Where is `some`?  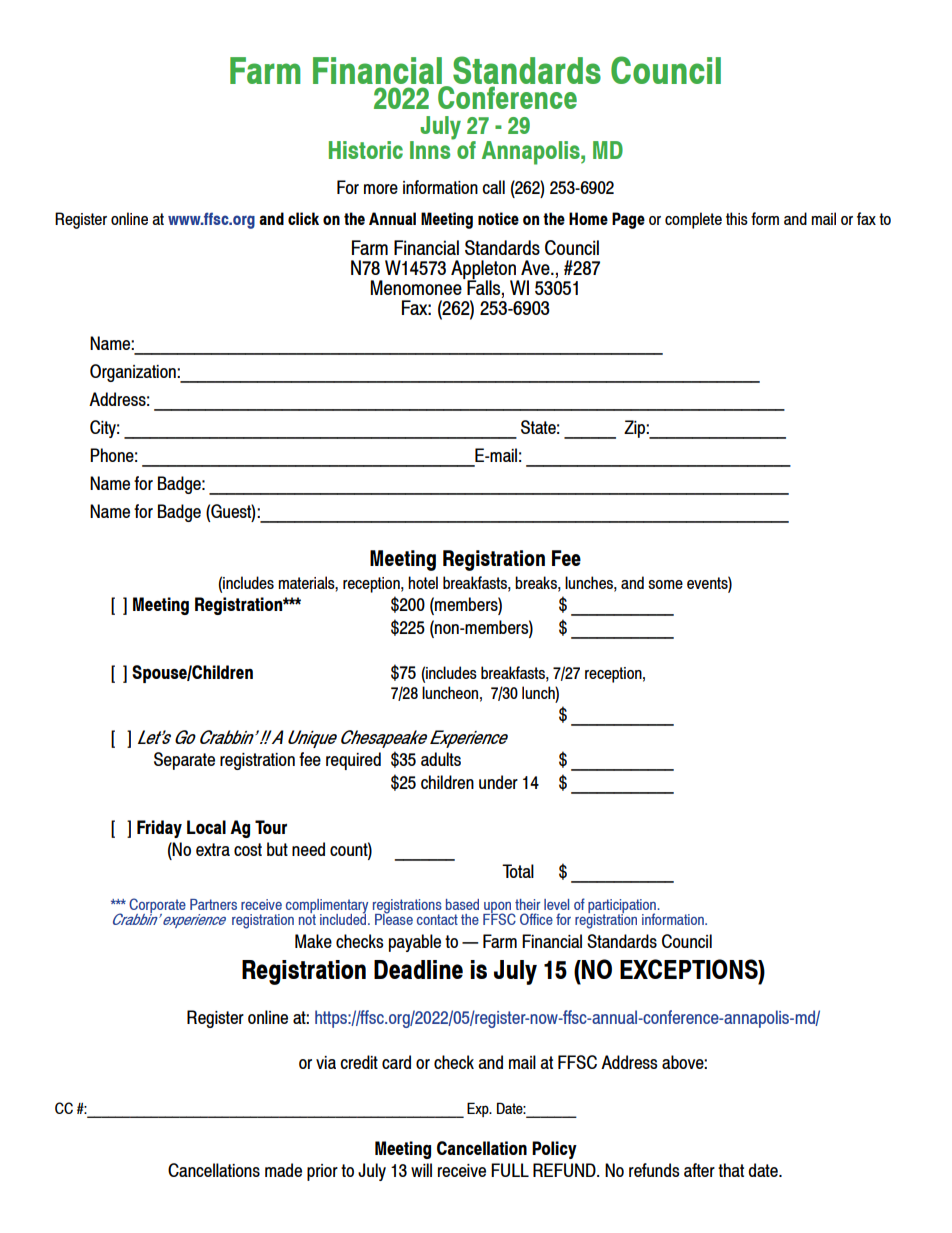 some is located at coordinates (665, 584).
